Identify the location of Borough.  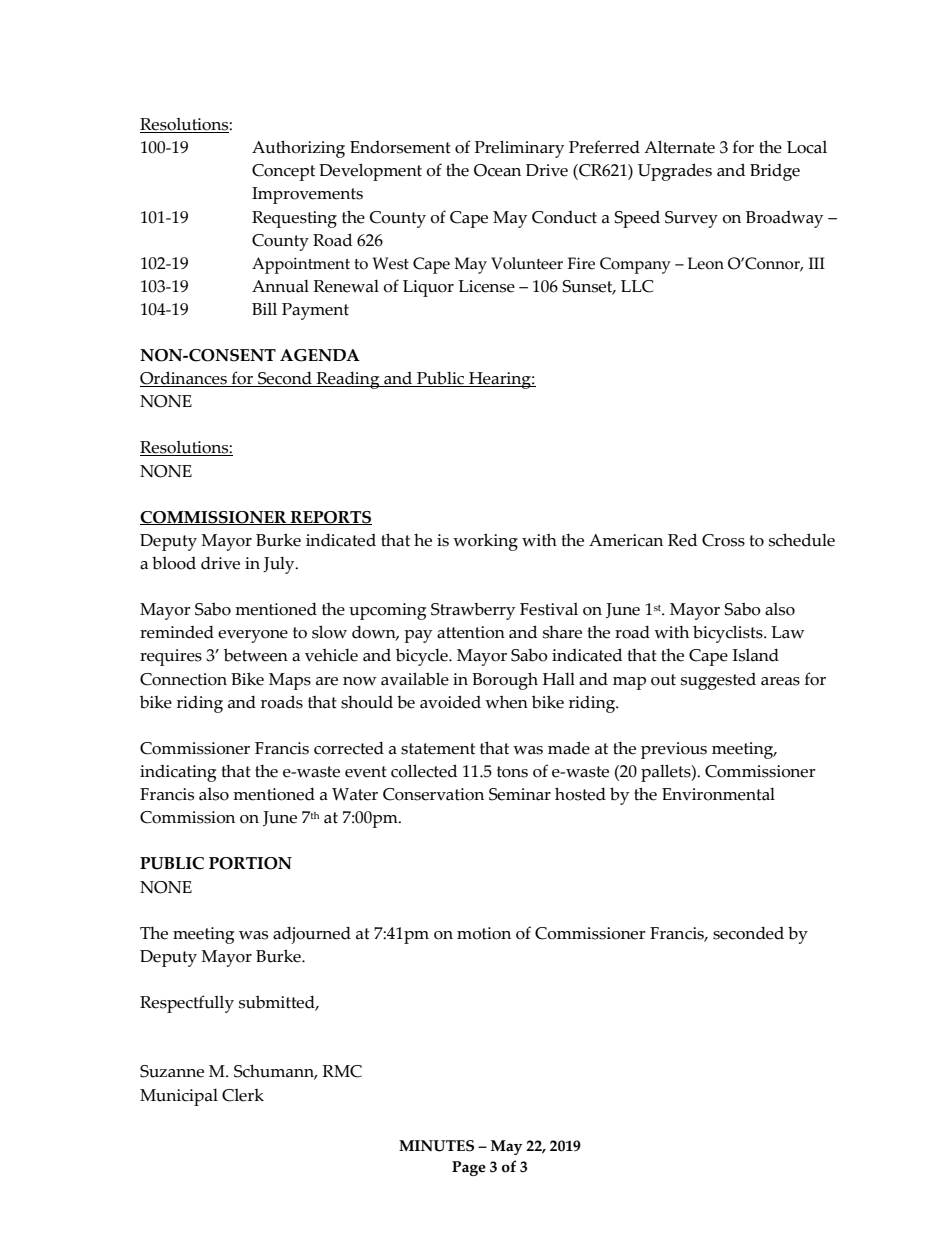
(505, 681).
